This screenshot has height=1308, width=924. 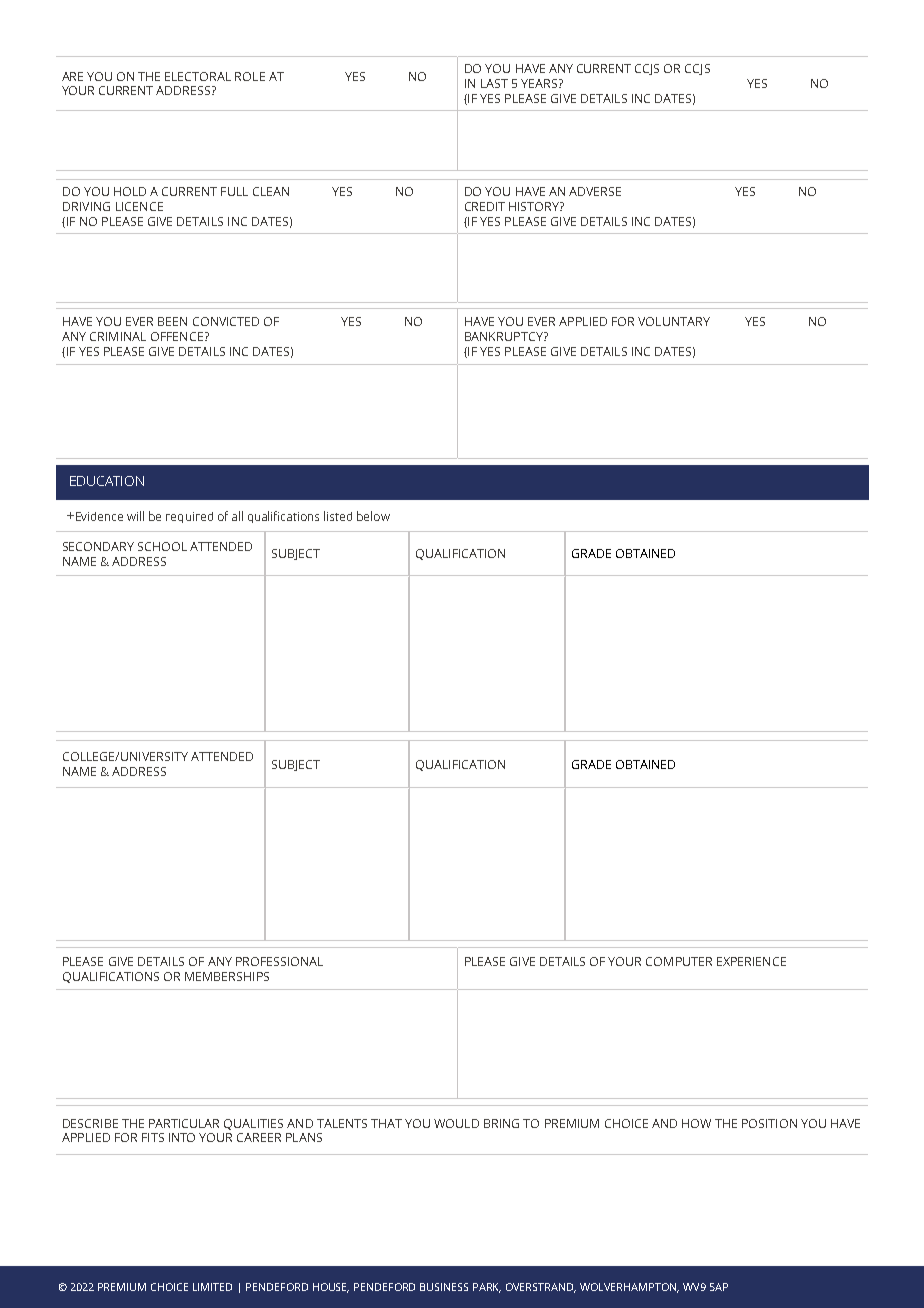 I want to click on ADVERSE, so click(x=595, y=191).
